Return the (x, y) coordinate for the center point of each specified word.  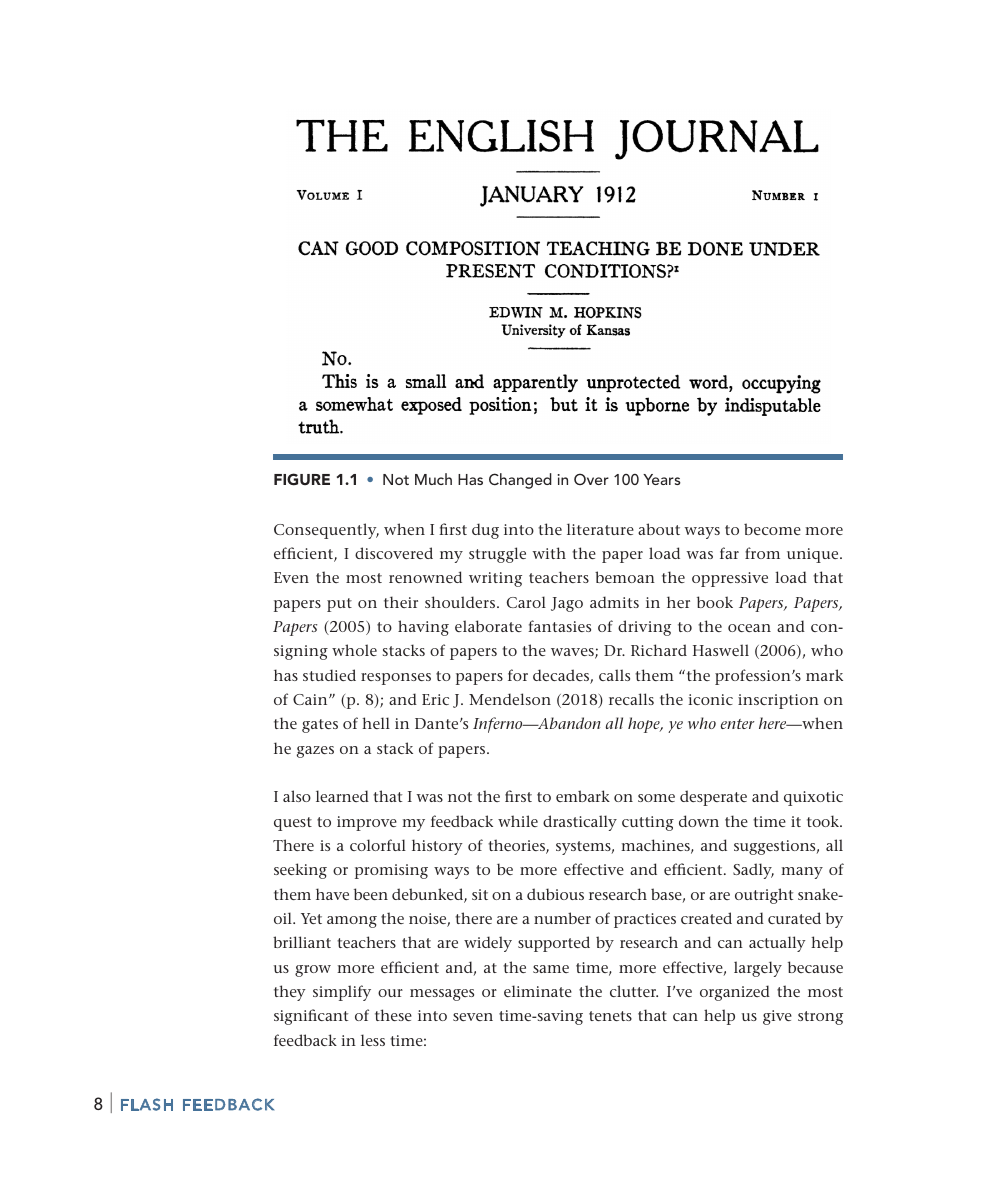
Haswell (721, 650)
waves (573, 653)
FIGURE (302, 479)
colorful (378, 845)
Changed (520, 481)
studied (329, 675)
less (373, 1040)
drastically (580, 823)
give (777, 1017)
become (772, 529)
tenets (610, 1016)
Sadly (753, 871)
